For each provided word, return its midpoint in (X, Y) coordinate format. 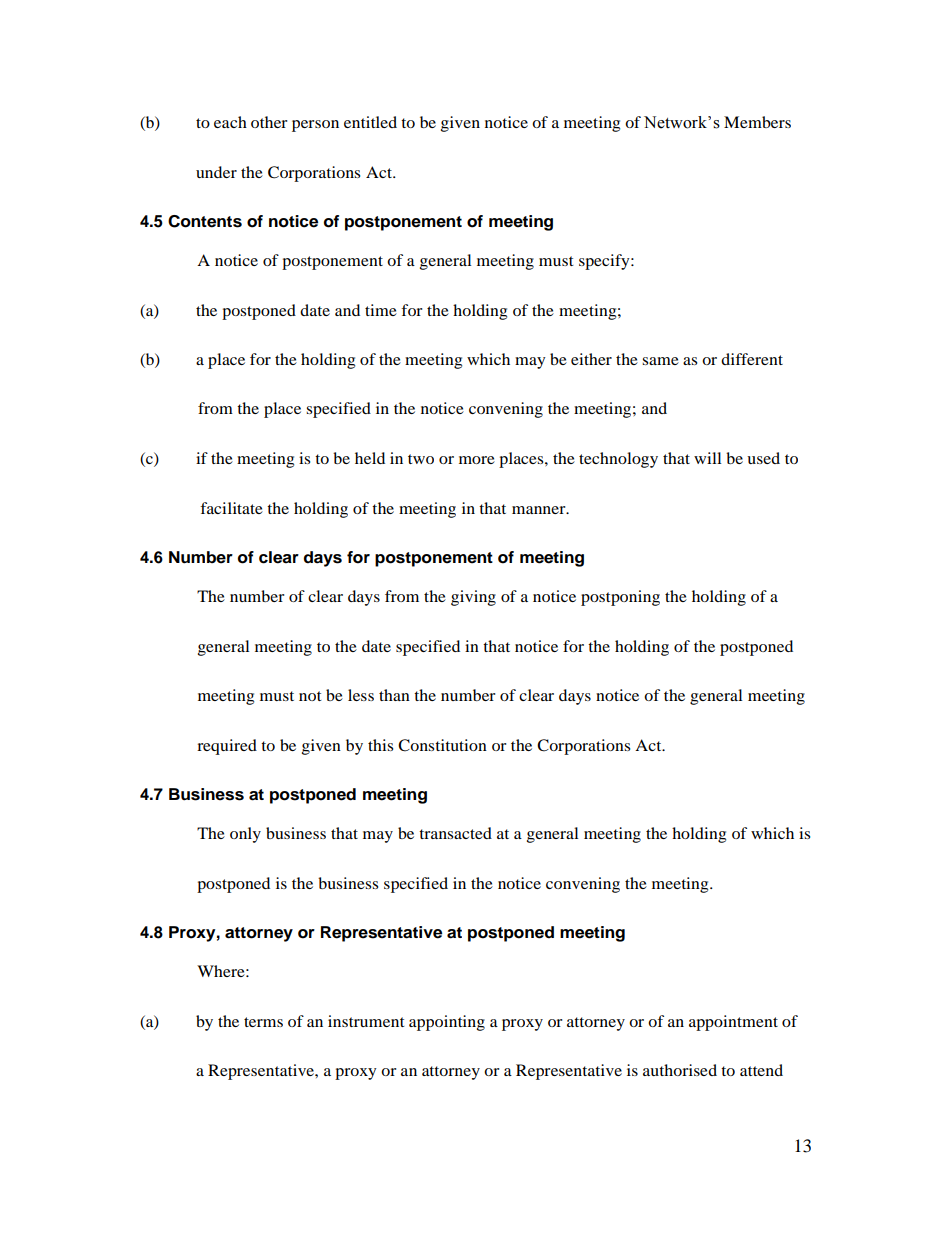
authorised (680, 1070)
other (269, 122)
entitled (370, 122)
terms (263, 1022)
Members (757, 122)
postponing (620, 598)
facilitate (231, 508)
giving (473, 598)
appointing (447, 1023)
